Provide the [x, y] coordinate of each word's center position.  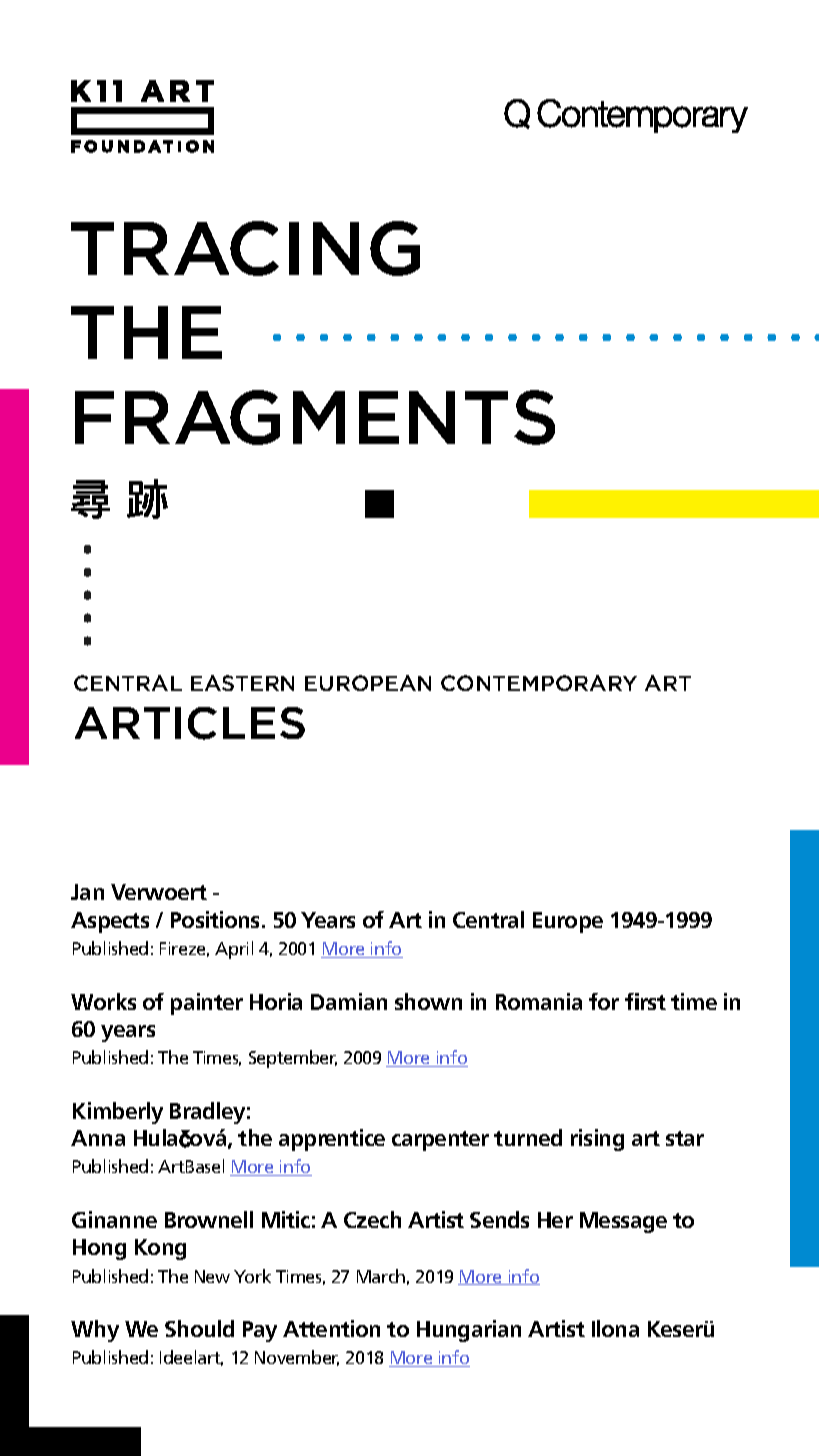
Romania [539, 1001]
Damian [349, 1001]
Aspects [110, 922]
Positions [217, 919]
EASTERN [242, 683]
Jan [87, 892]
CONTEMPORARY [539, 683]
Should [199, 1328]
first [645, 1001]
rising [597, 1140]
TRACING [245, 248]
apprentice [332, 1140]
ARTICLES [190, 723]
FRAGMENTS [315, 417]
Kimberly [118, 1113]
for [604, 1001]
